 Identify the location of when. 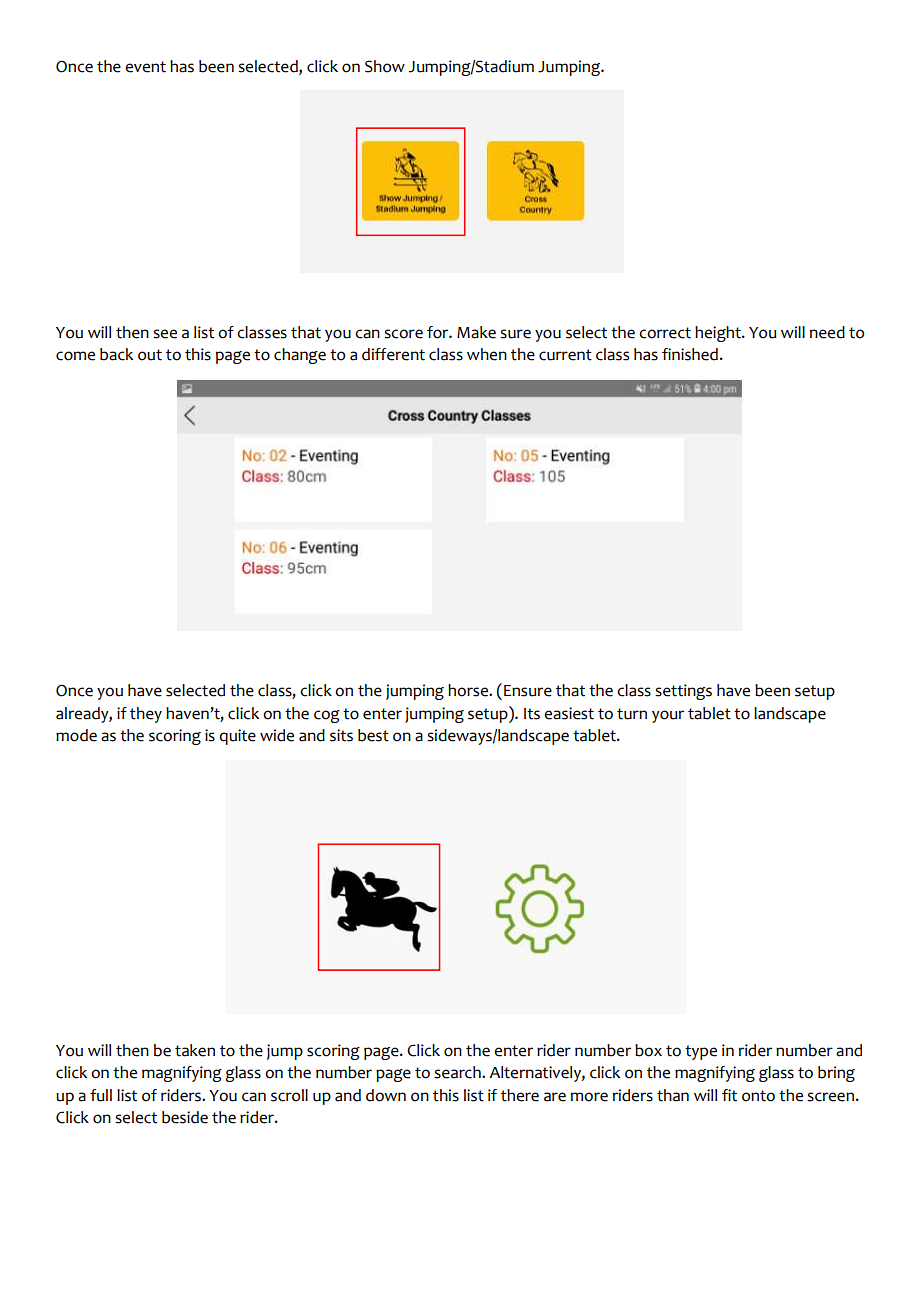
(487, 354).
